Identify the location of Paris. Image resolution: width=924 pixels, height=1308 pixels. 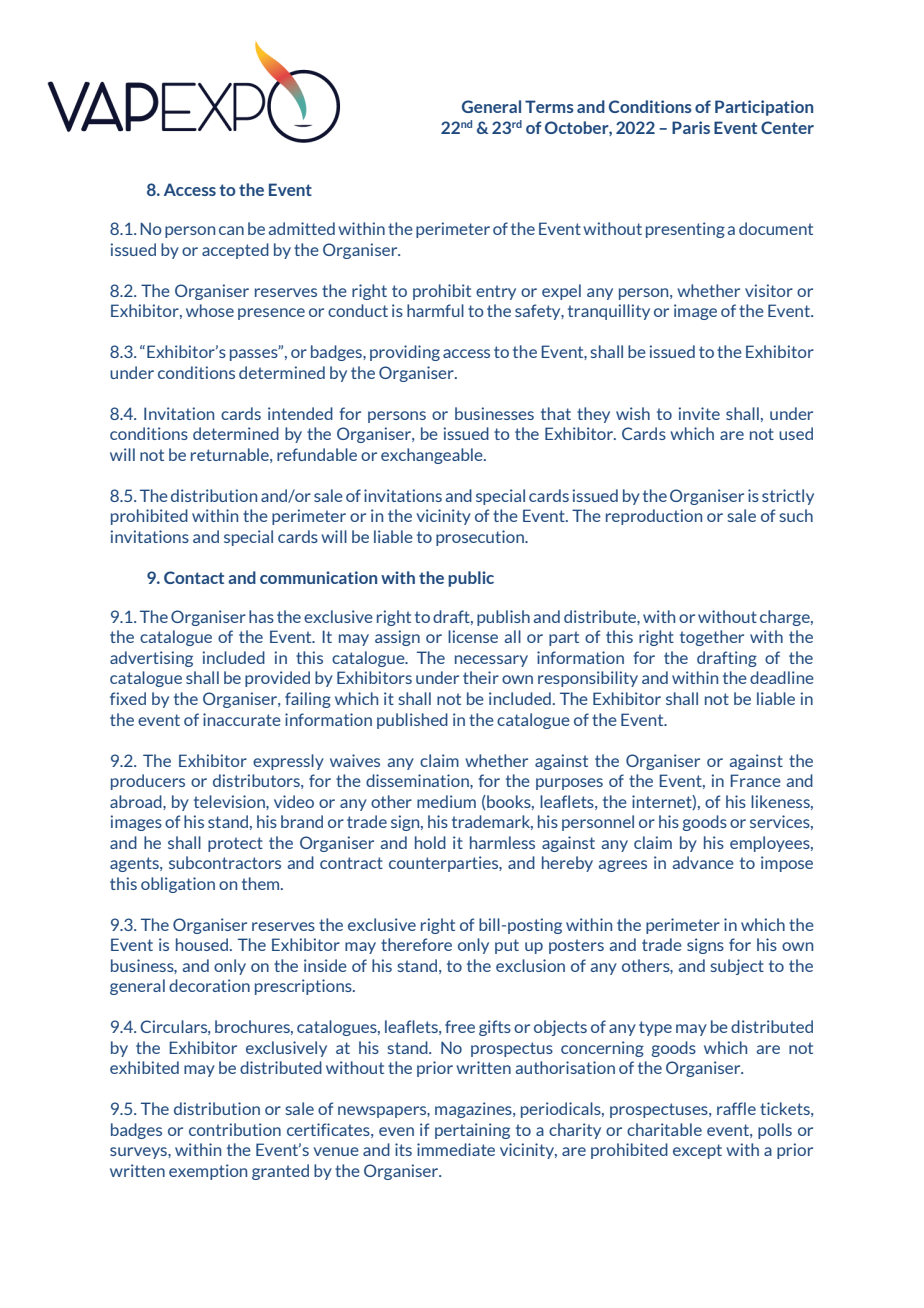
(691, 127).
